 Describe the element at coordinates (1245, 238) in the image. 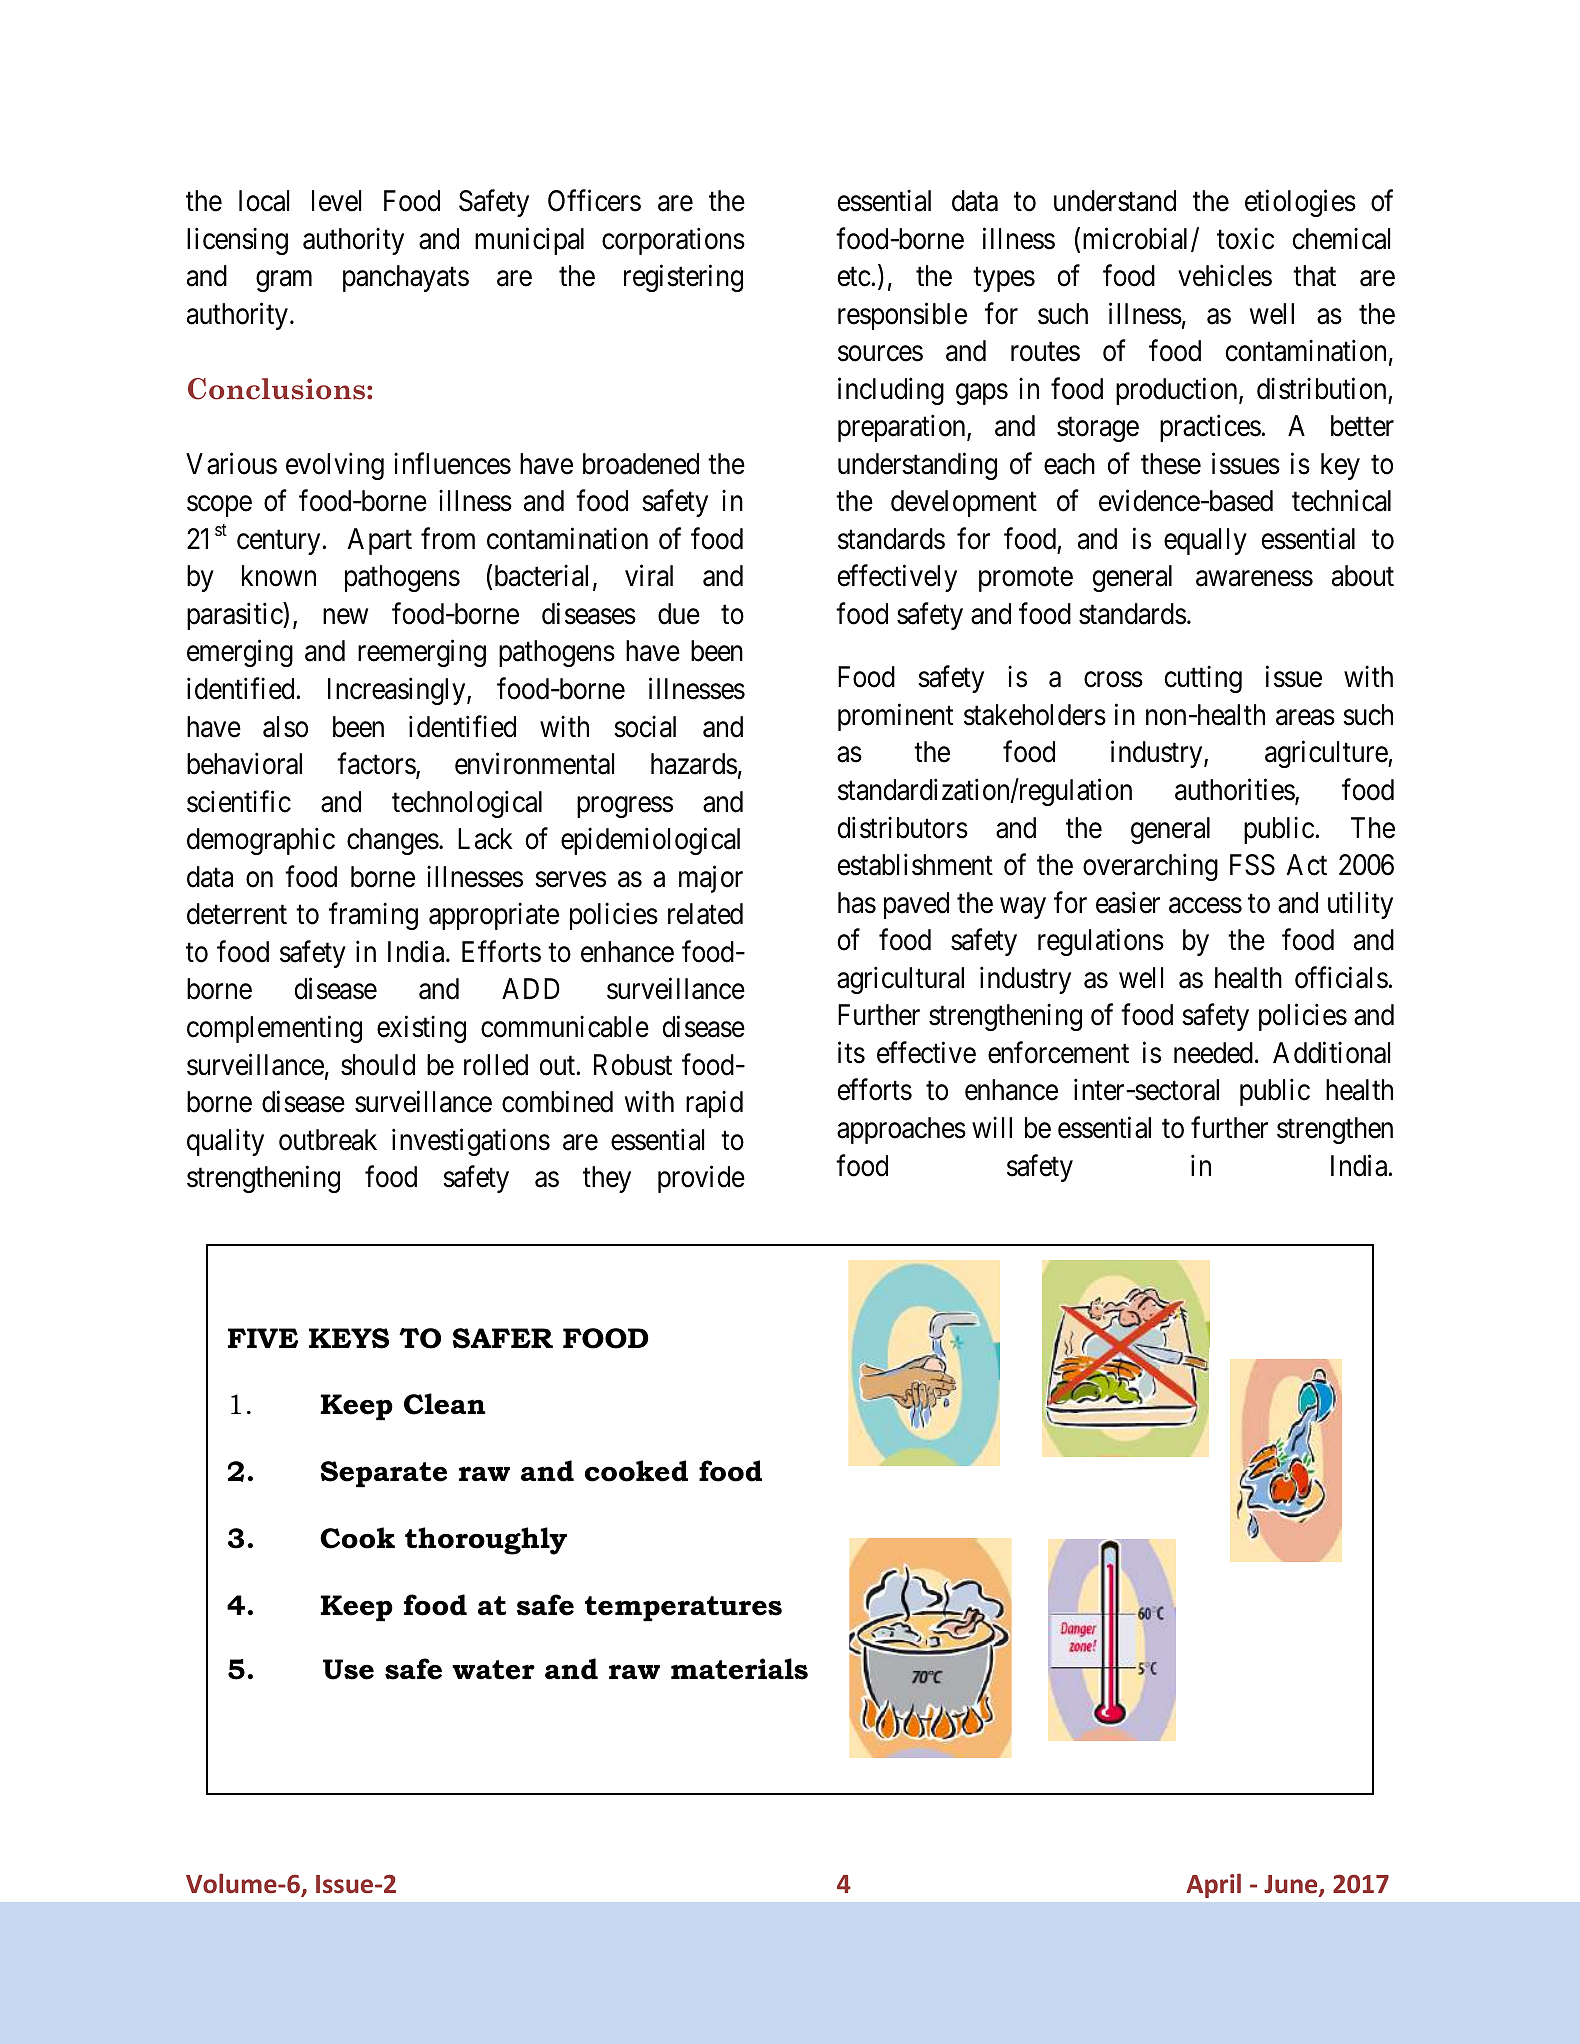

I see `toxic` at that location.
